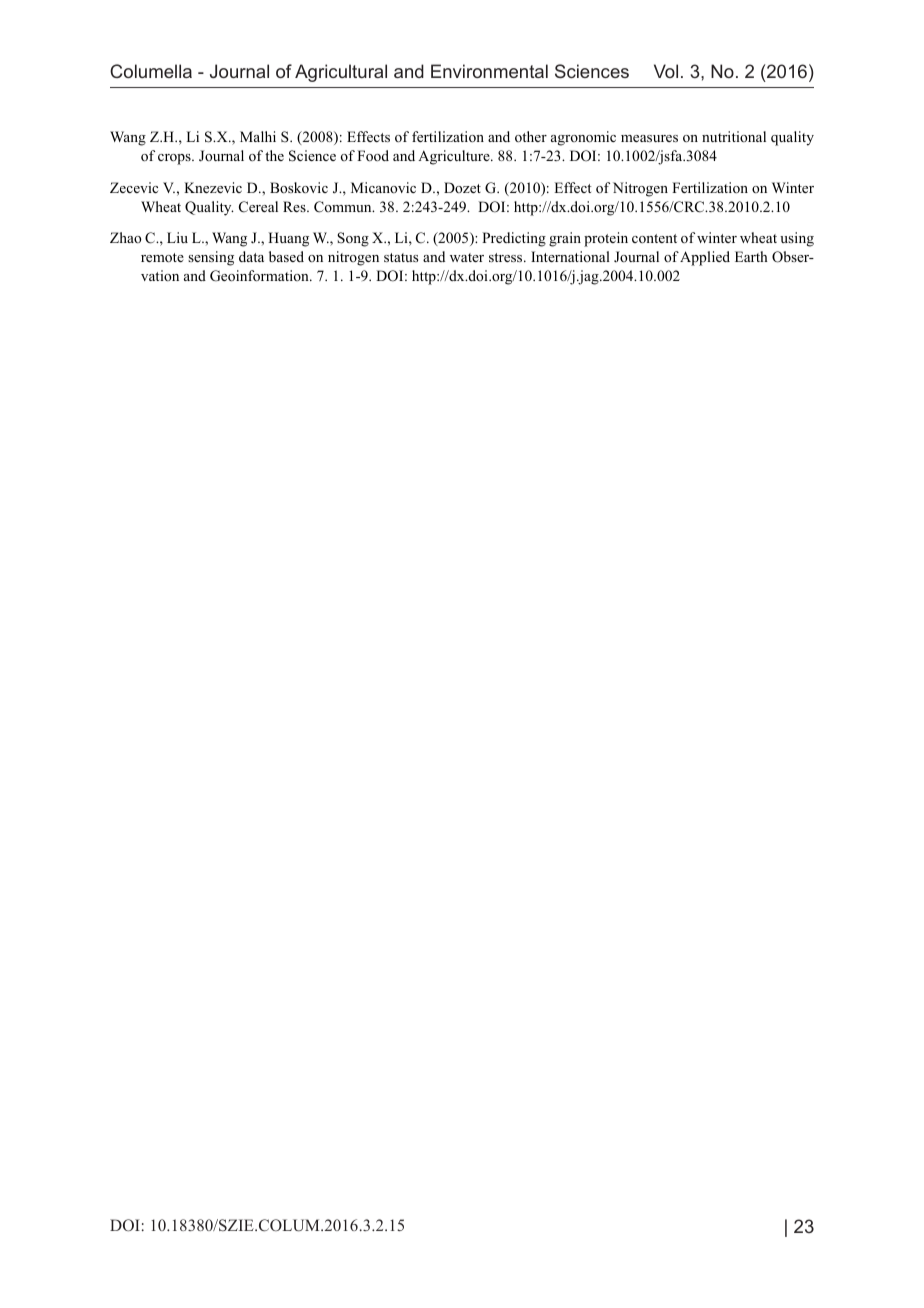  I want to click on Agriculture, so click(455, 157).
